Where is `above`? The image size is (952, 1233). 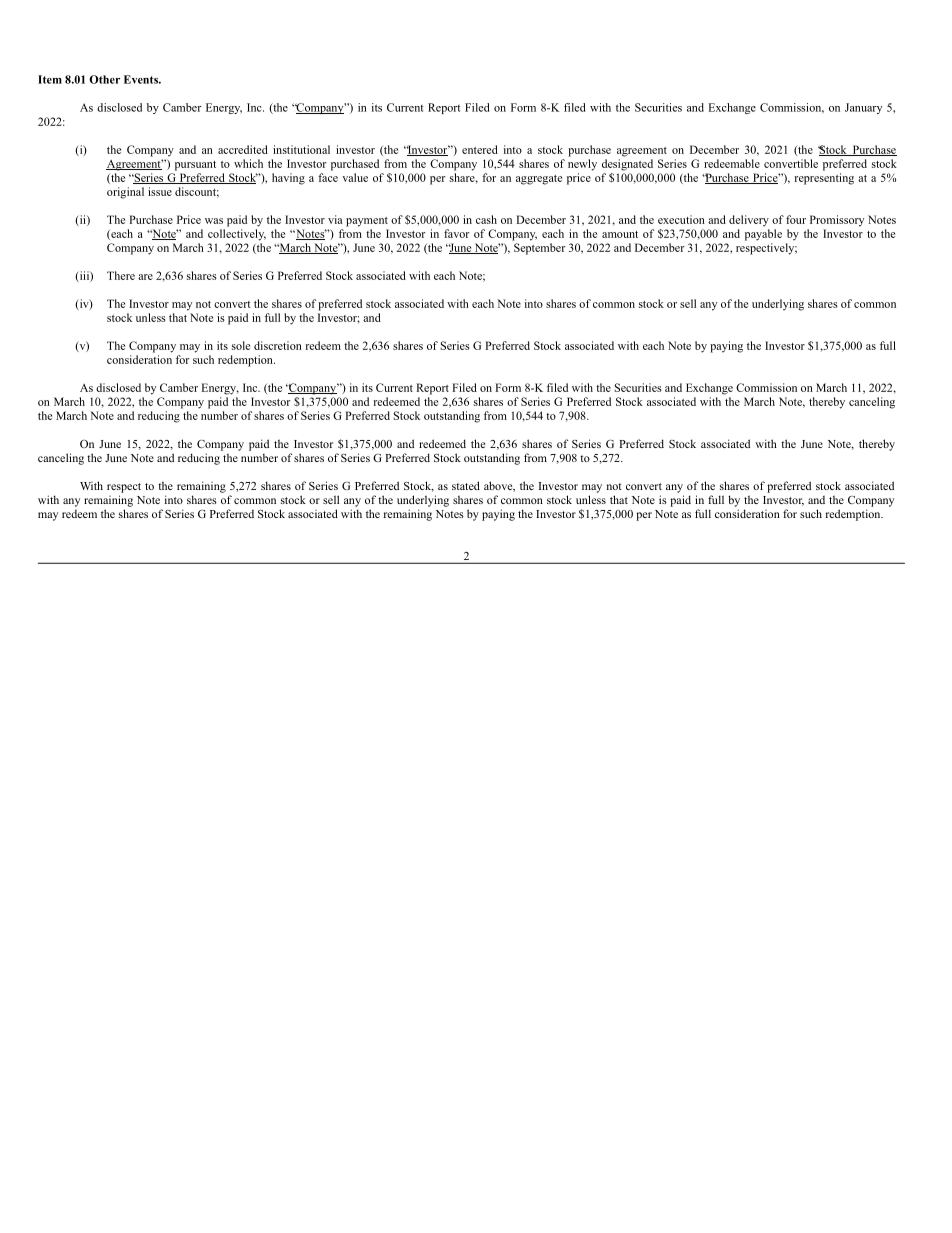 above is located at coordinates (499, 486).
